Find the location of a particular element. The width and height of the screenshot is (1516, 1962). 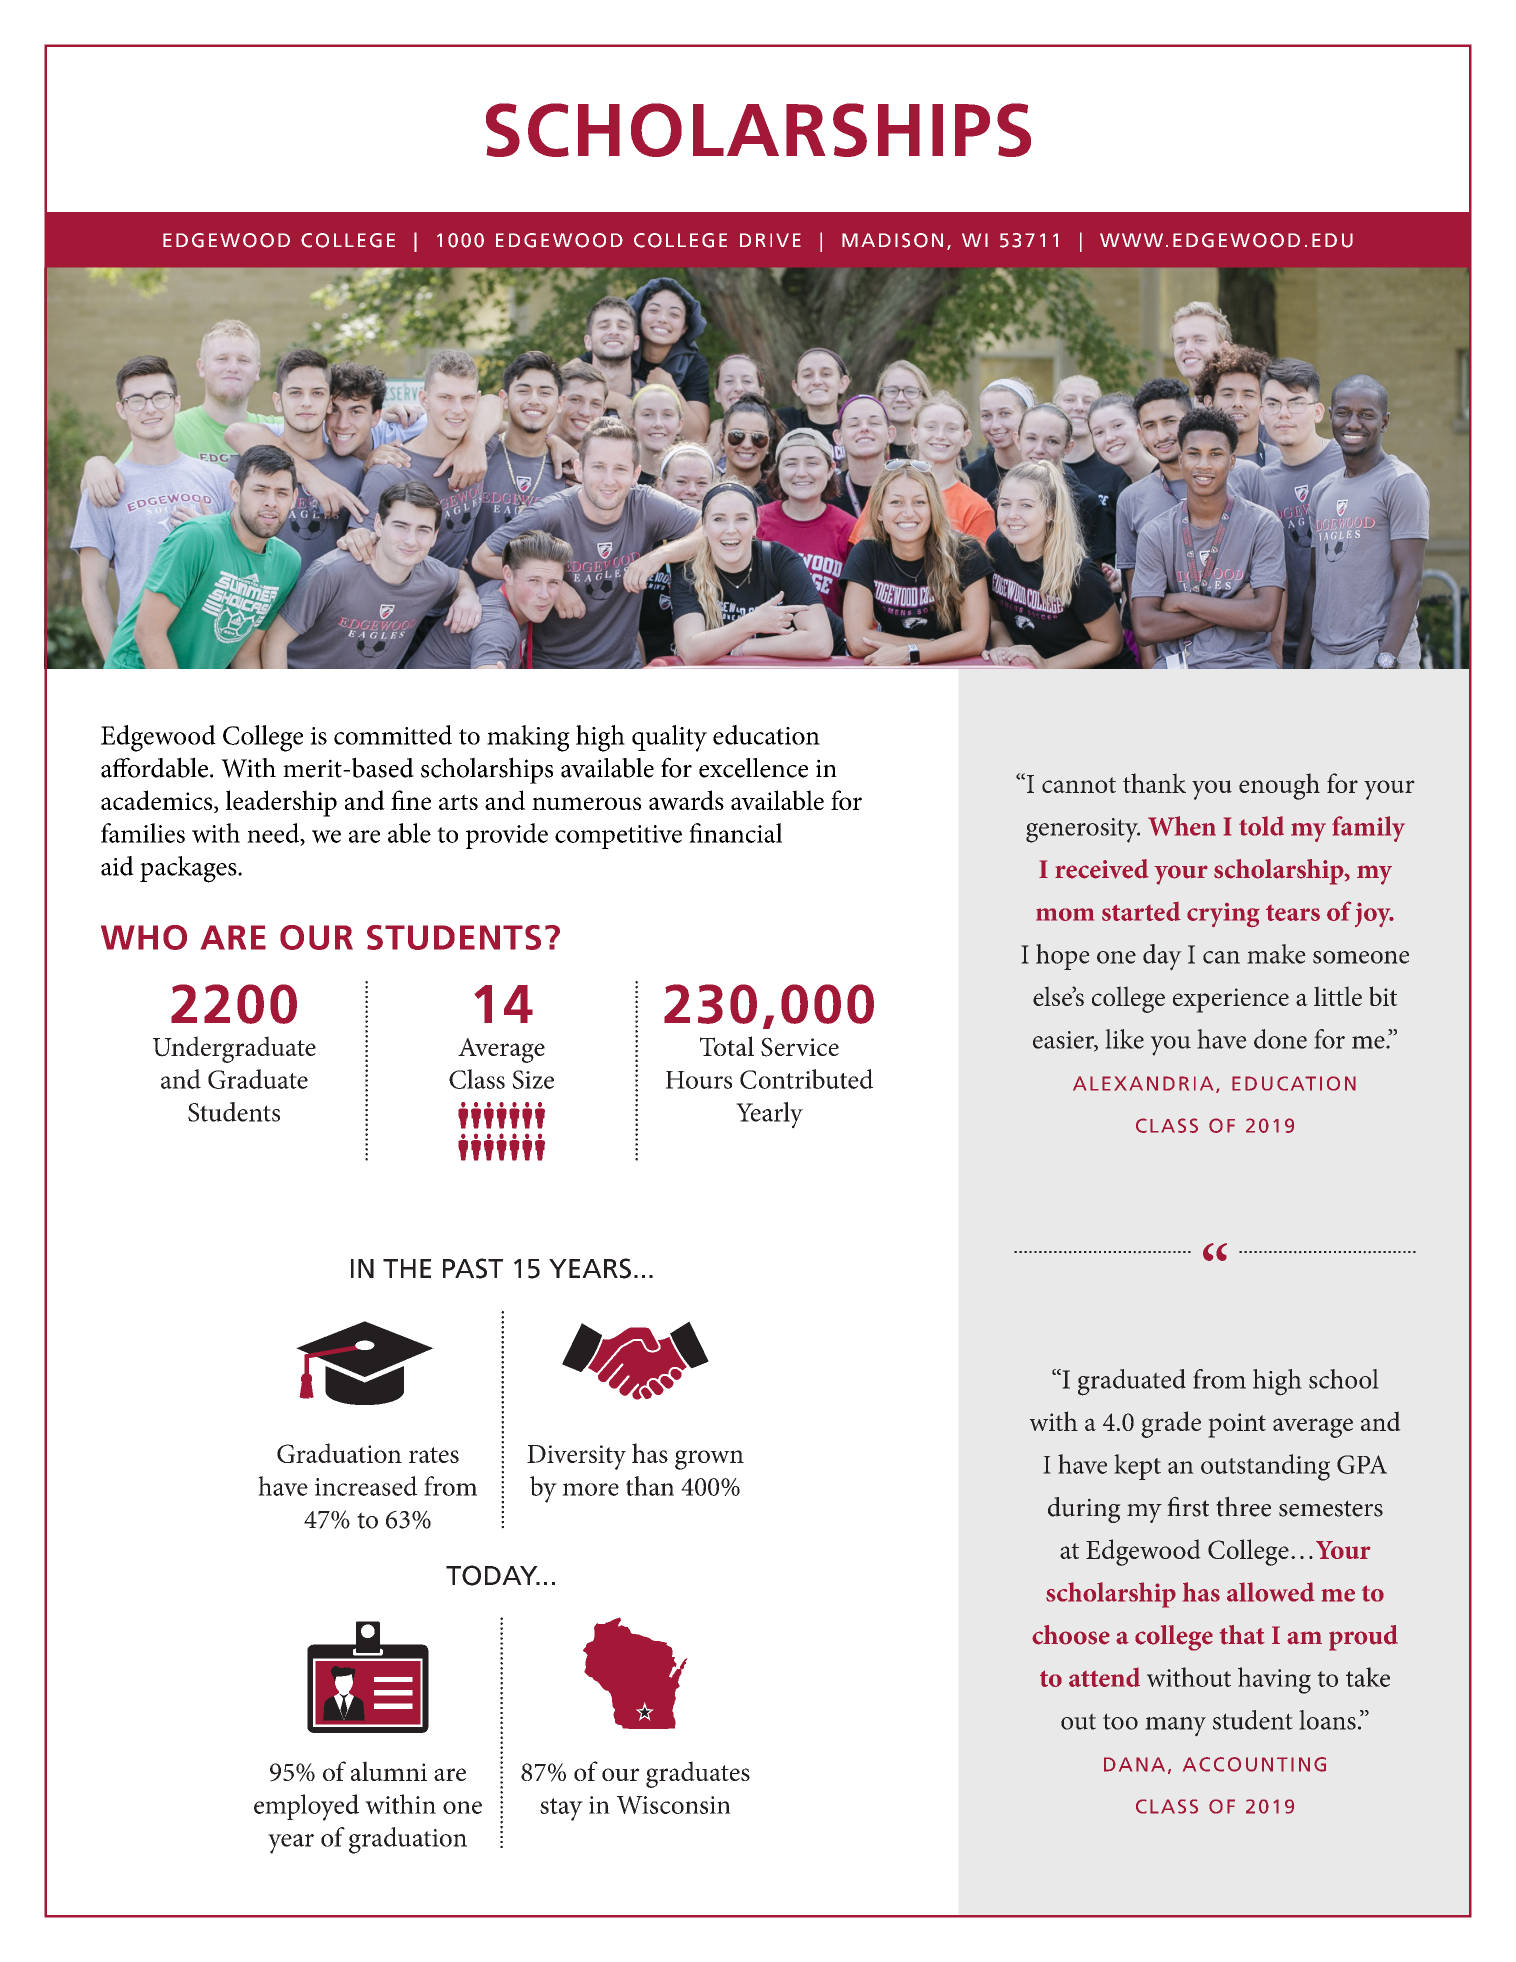

excellence is located at coordinates (753, 768).
